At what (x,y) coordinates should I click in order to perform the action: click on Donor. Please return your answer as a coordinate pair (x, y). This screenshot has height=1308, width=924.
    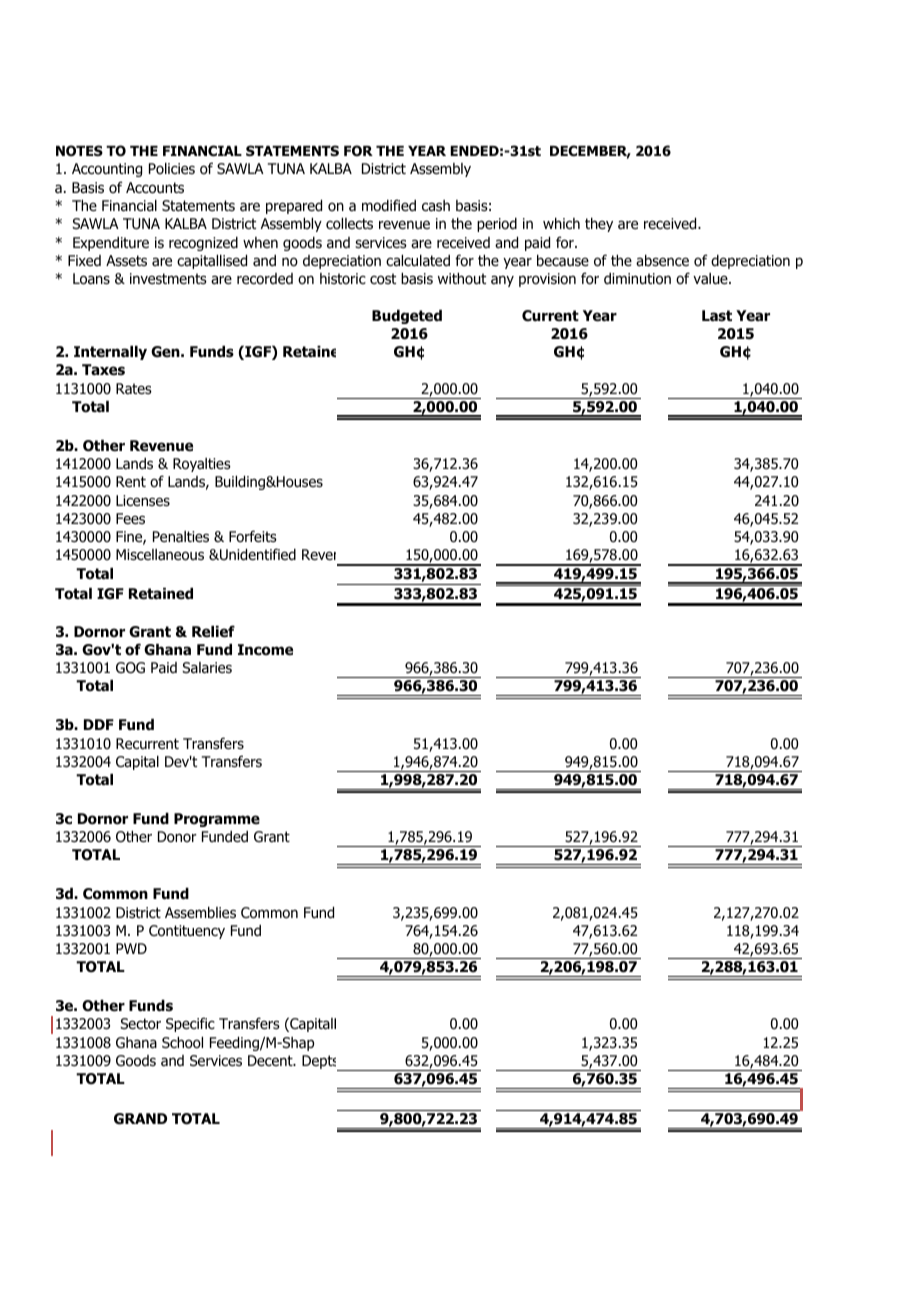
    Looking at the image, I should click on (177, 837).
